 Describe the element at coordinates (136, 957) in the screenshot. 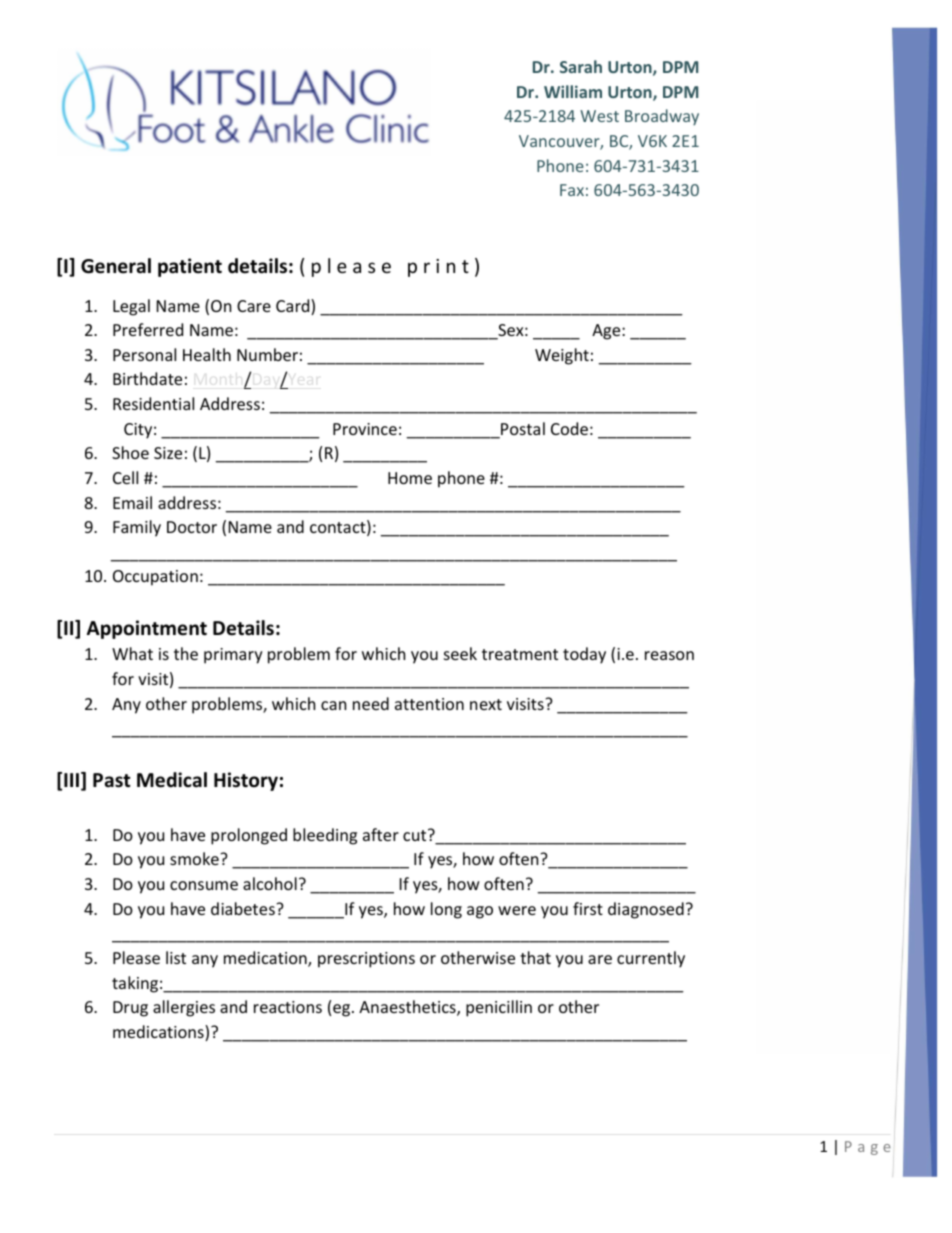

I see `Please` at that location.
